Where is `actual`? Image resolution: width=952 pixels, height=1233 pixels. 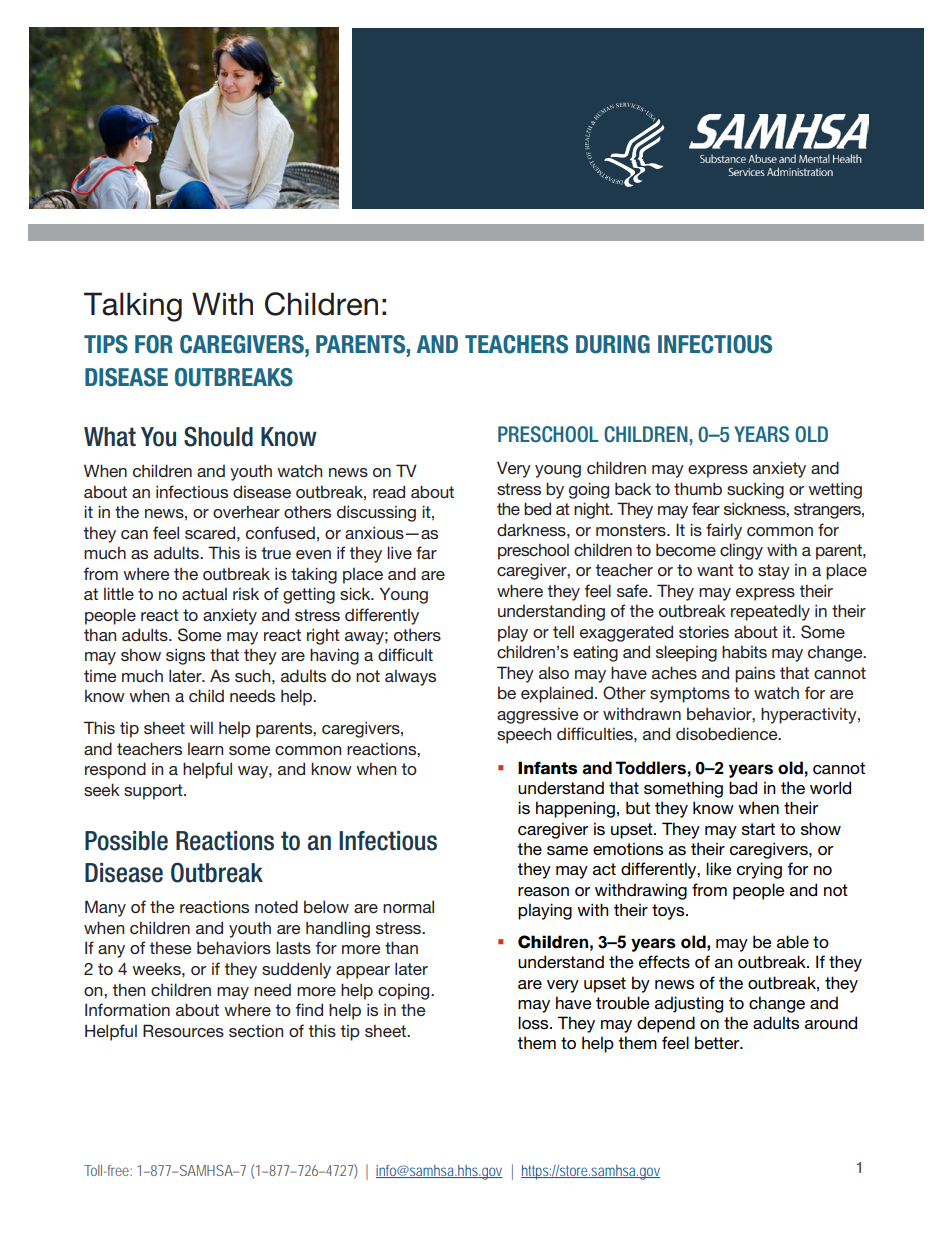 actual is located at coordinates (204, 594).
